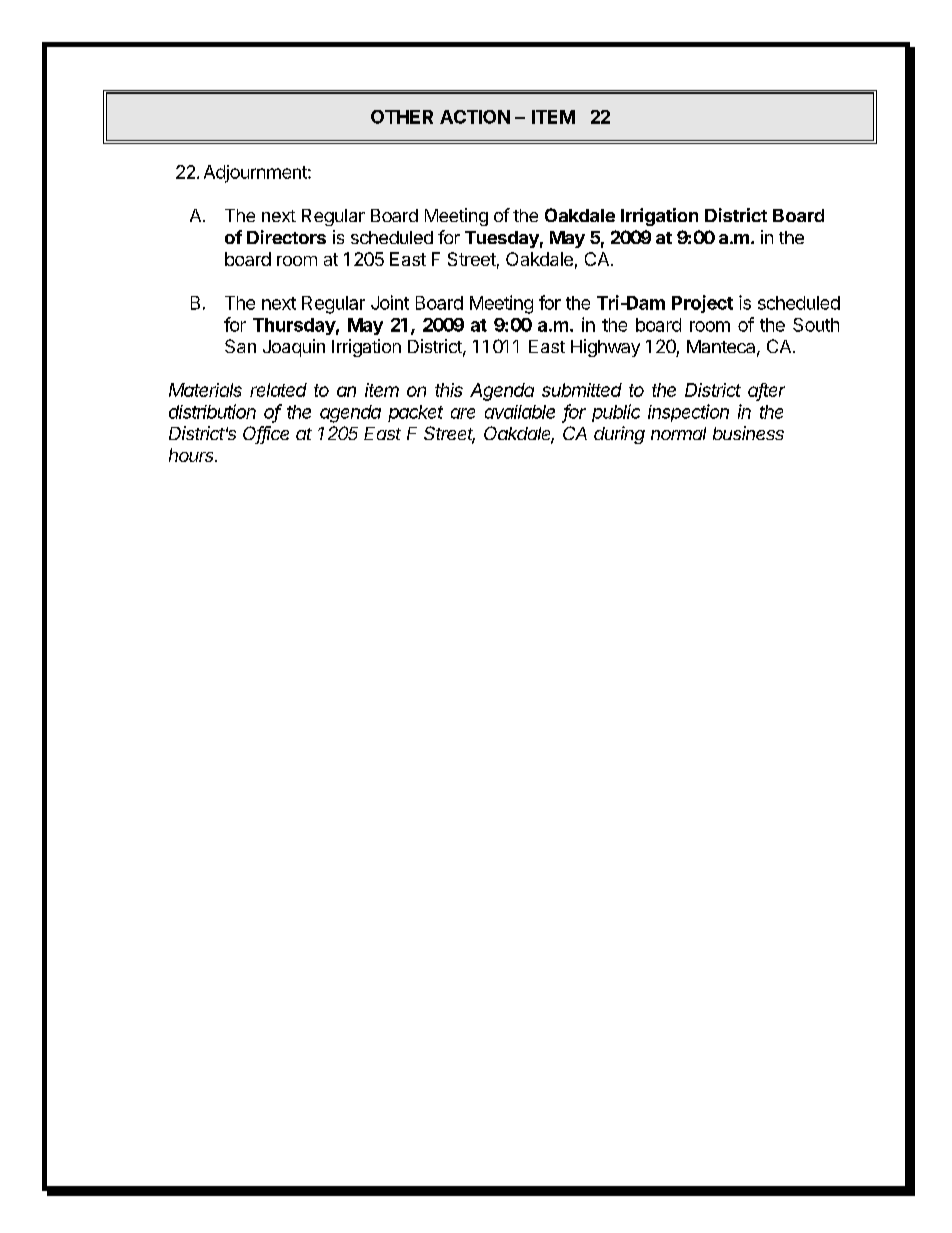 The height and width of the page is (1233, 952). I want to click on Directors, so click(286, 237).
